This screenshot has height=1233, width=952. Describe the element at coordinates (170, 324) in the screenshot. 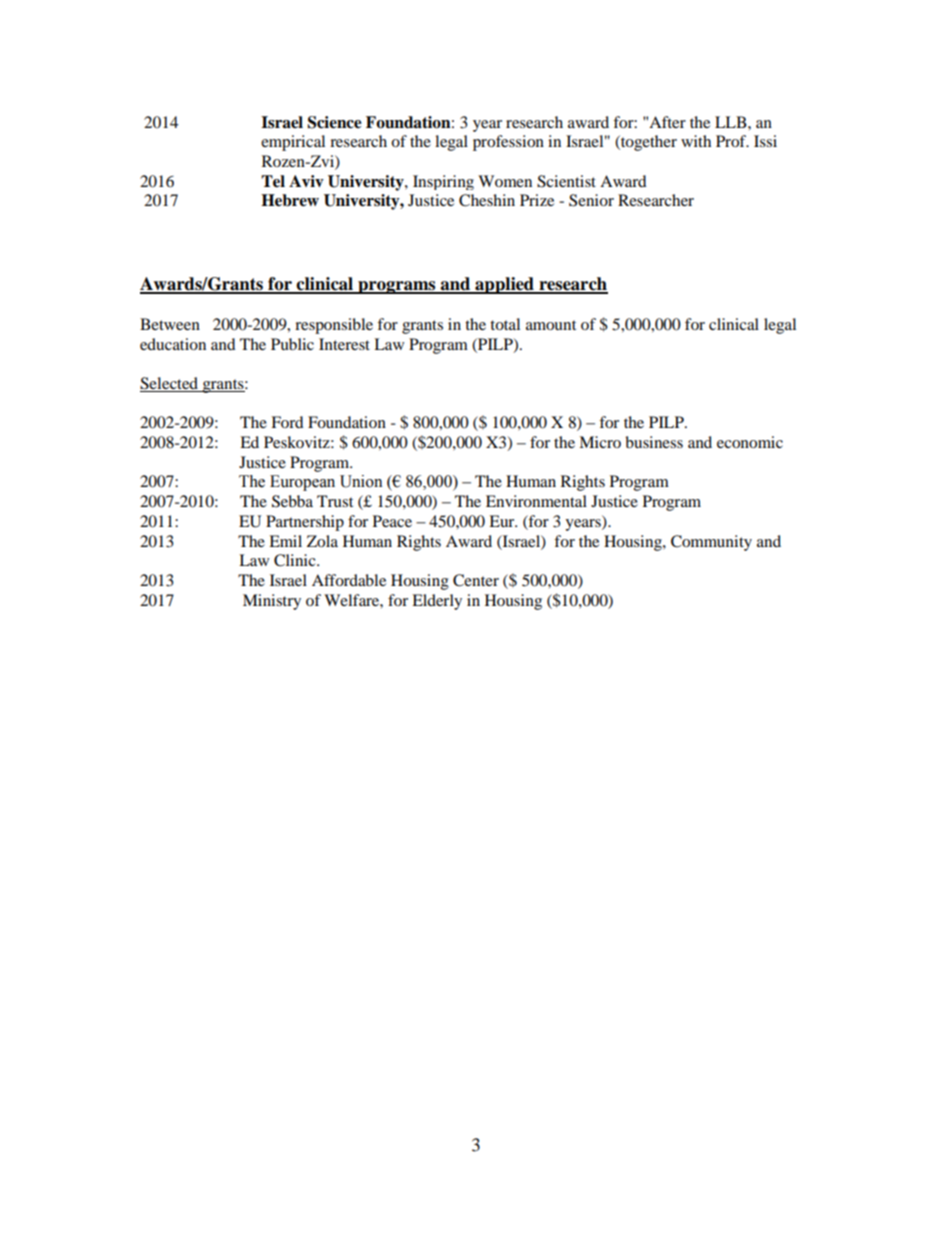

I see `Between` at that location.
